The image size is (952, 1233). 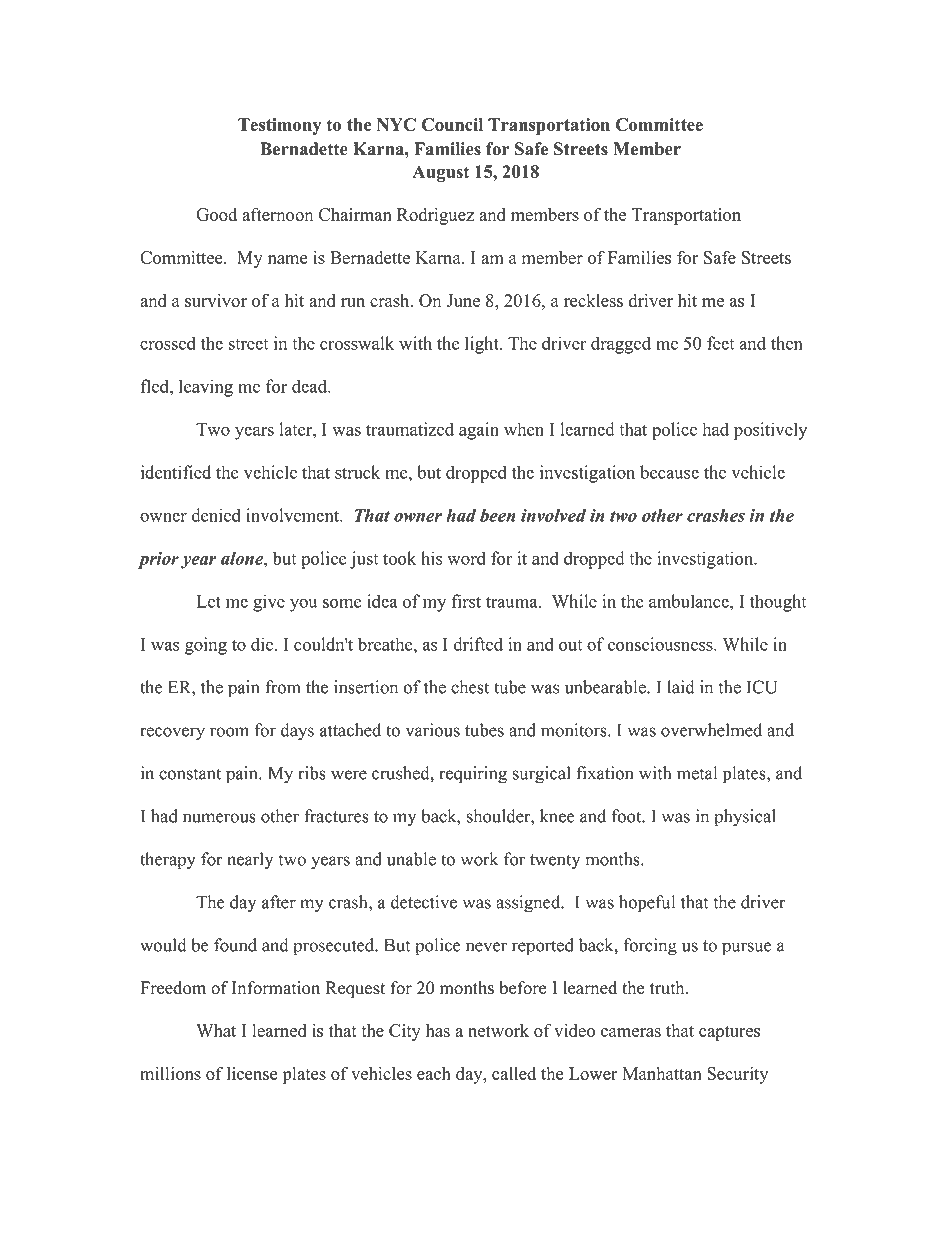 What do you see at coordinates (593, 300) in the document?
I see `reckless` at bounding box center [593, 300].
